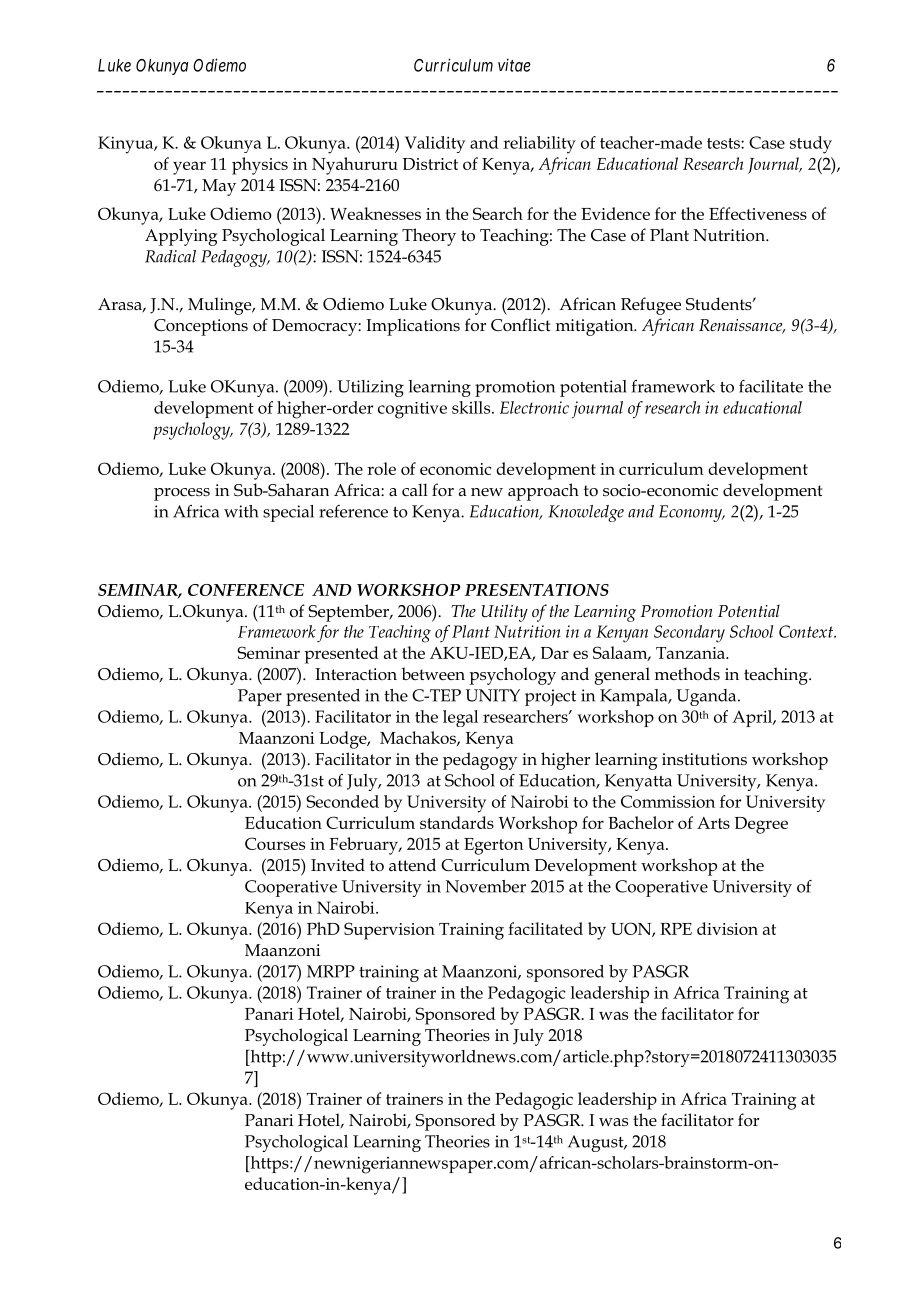 Image resolution: width=924 pixels, height=1308 pixels. Describe the element at coordinates (520, 324) in the screenshot. I see `Conflict` at that location.
